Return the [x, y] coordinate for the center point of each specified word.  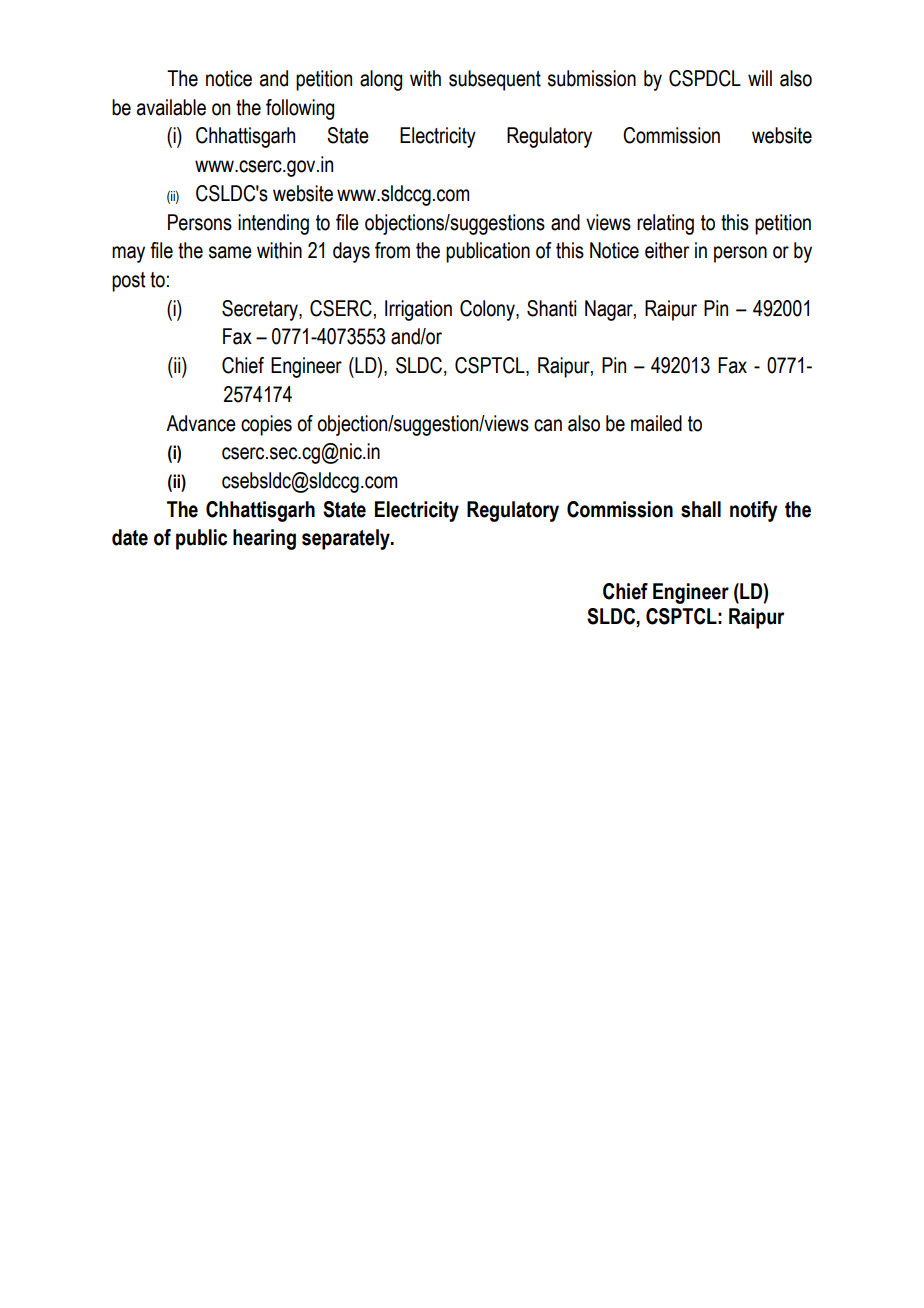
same [230, 252]
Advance [201, 423]
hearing [264, 539]
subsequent [495, 80]
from [392, 250]
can [548, 425]
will [760, 78]
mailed [656, 423]
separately [347, 539]
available [171, 107]
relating [665, 224]
